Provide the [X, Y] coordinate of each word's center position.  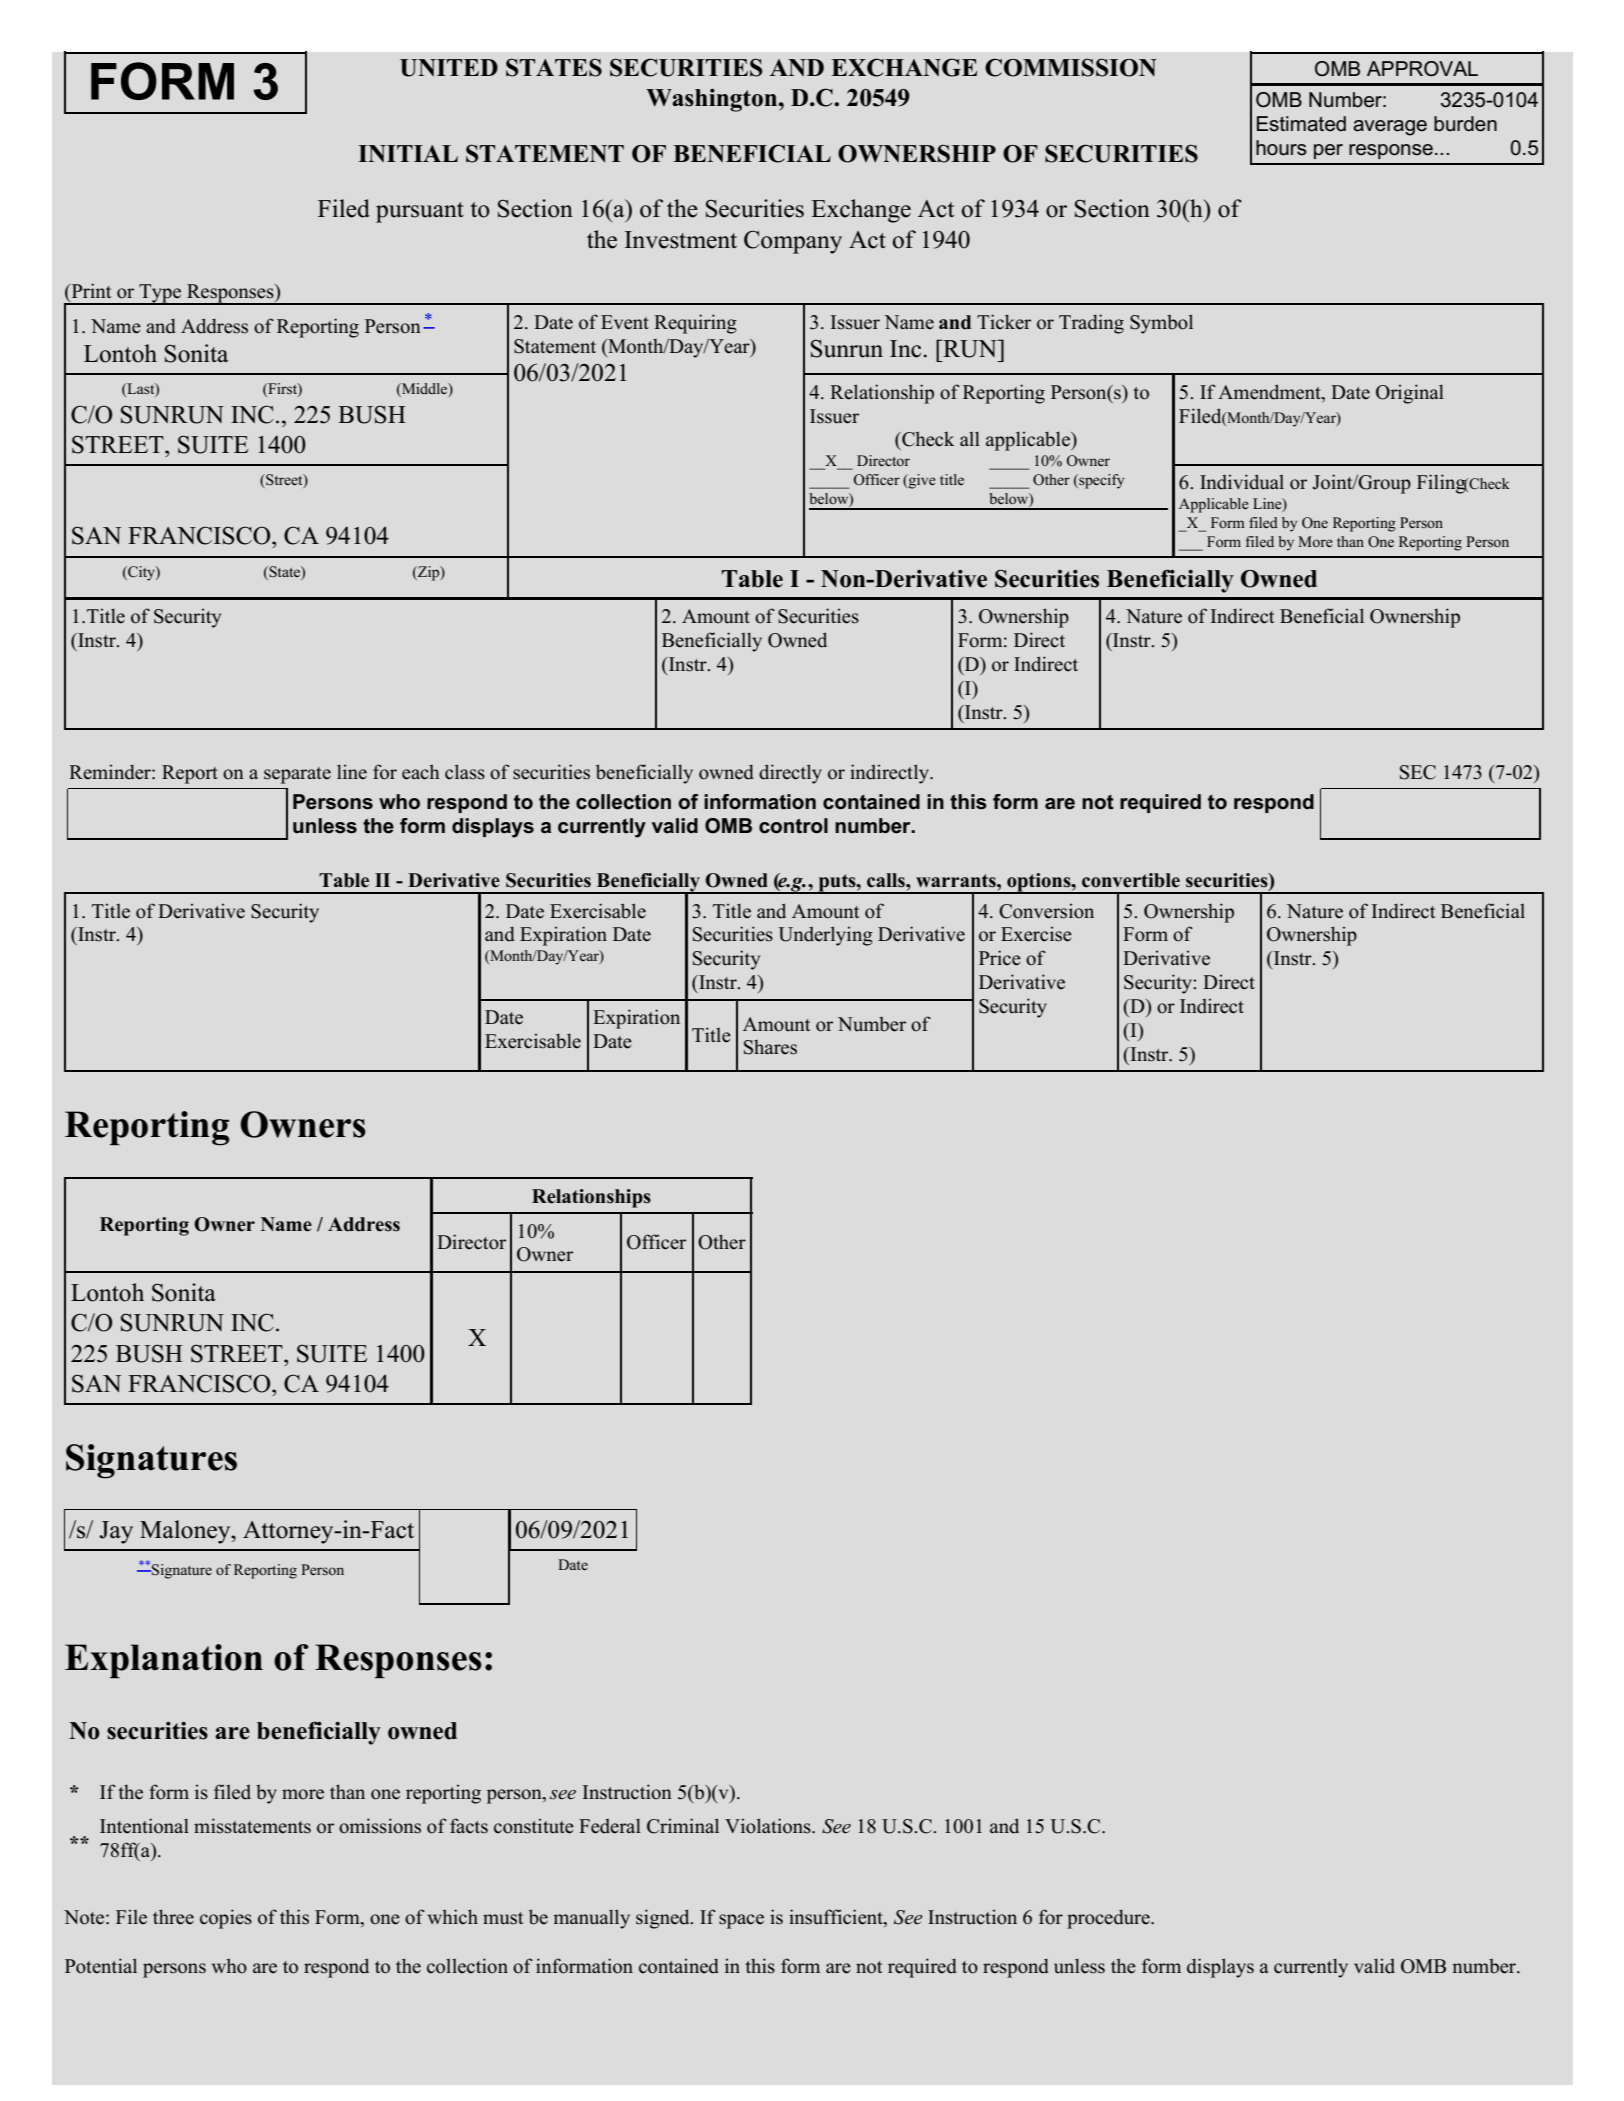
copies [226, 1919]
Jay [116, 1532]
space [741, 1921]
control [793, 826]
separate [297, 775]
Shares [770, 1047]
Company [793, 242]
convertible [1131, 880]
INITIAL [408, 153]
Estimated [1301, 124]
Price [1000, 958]
